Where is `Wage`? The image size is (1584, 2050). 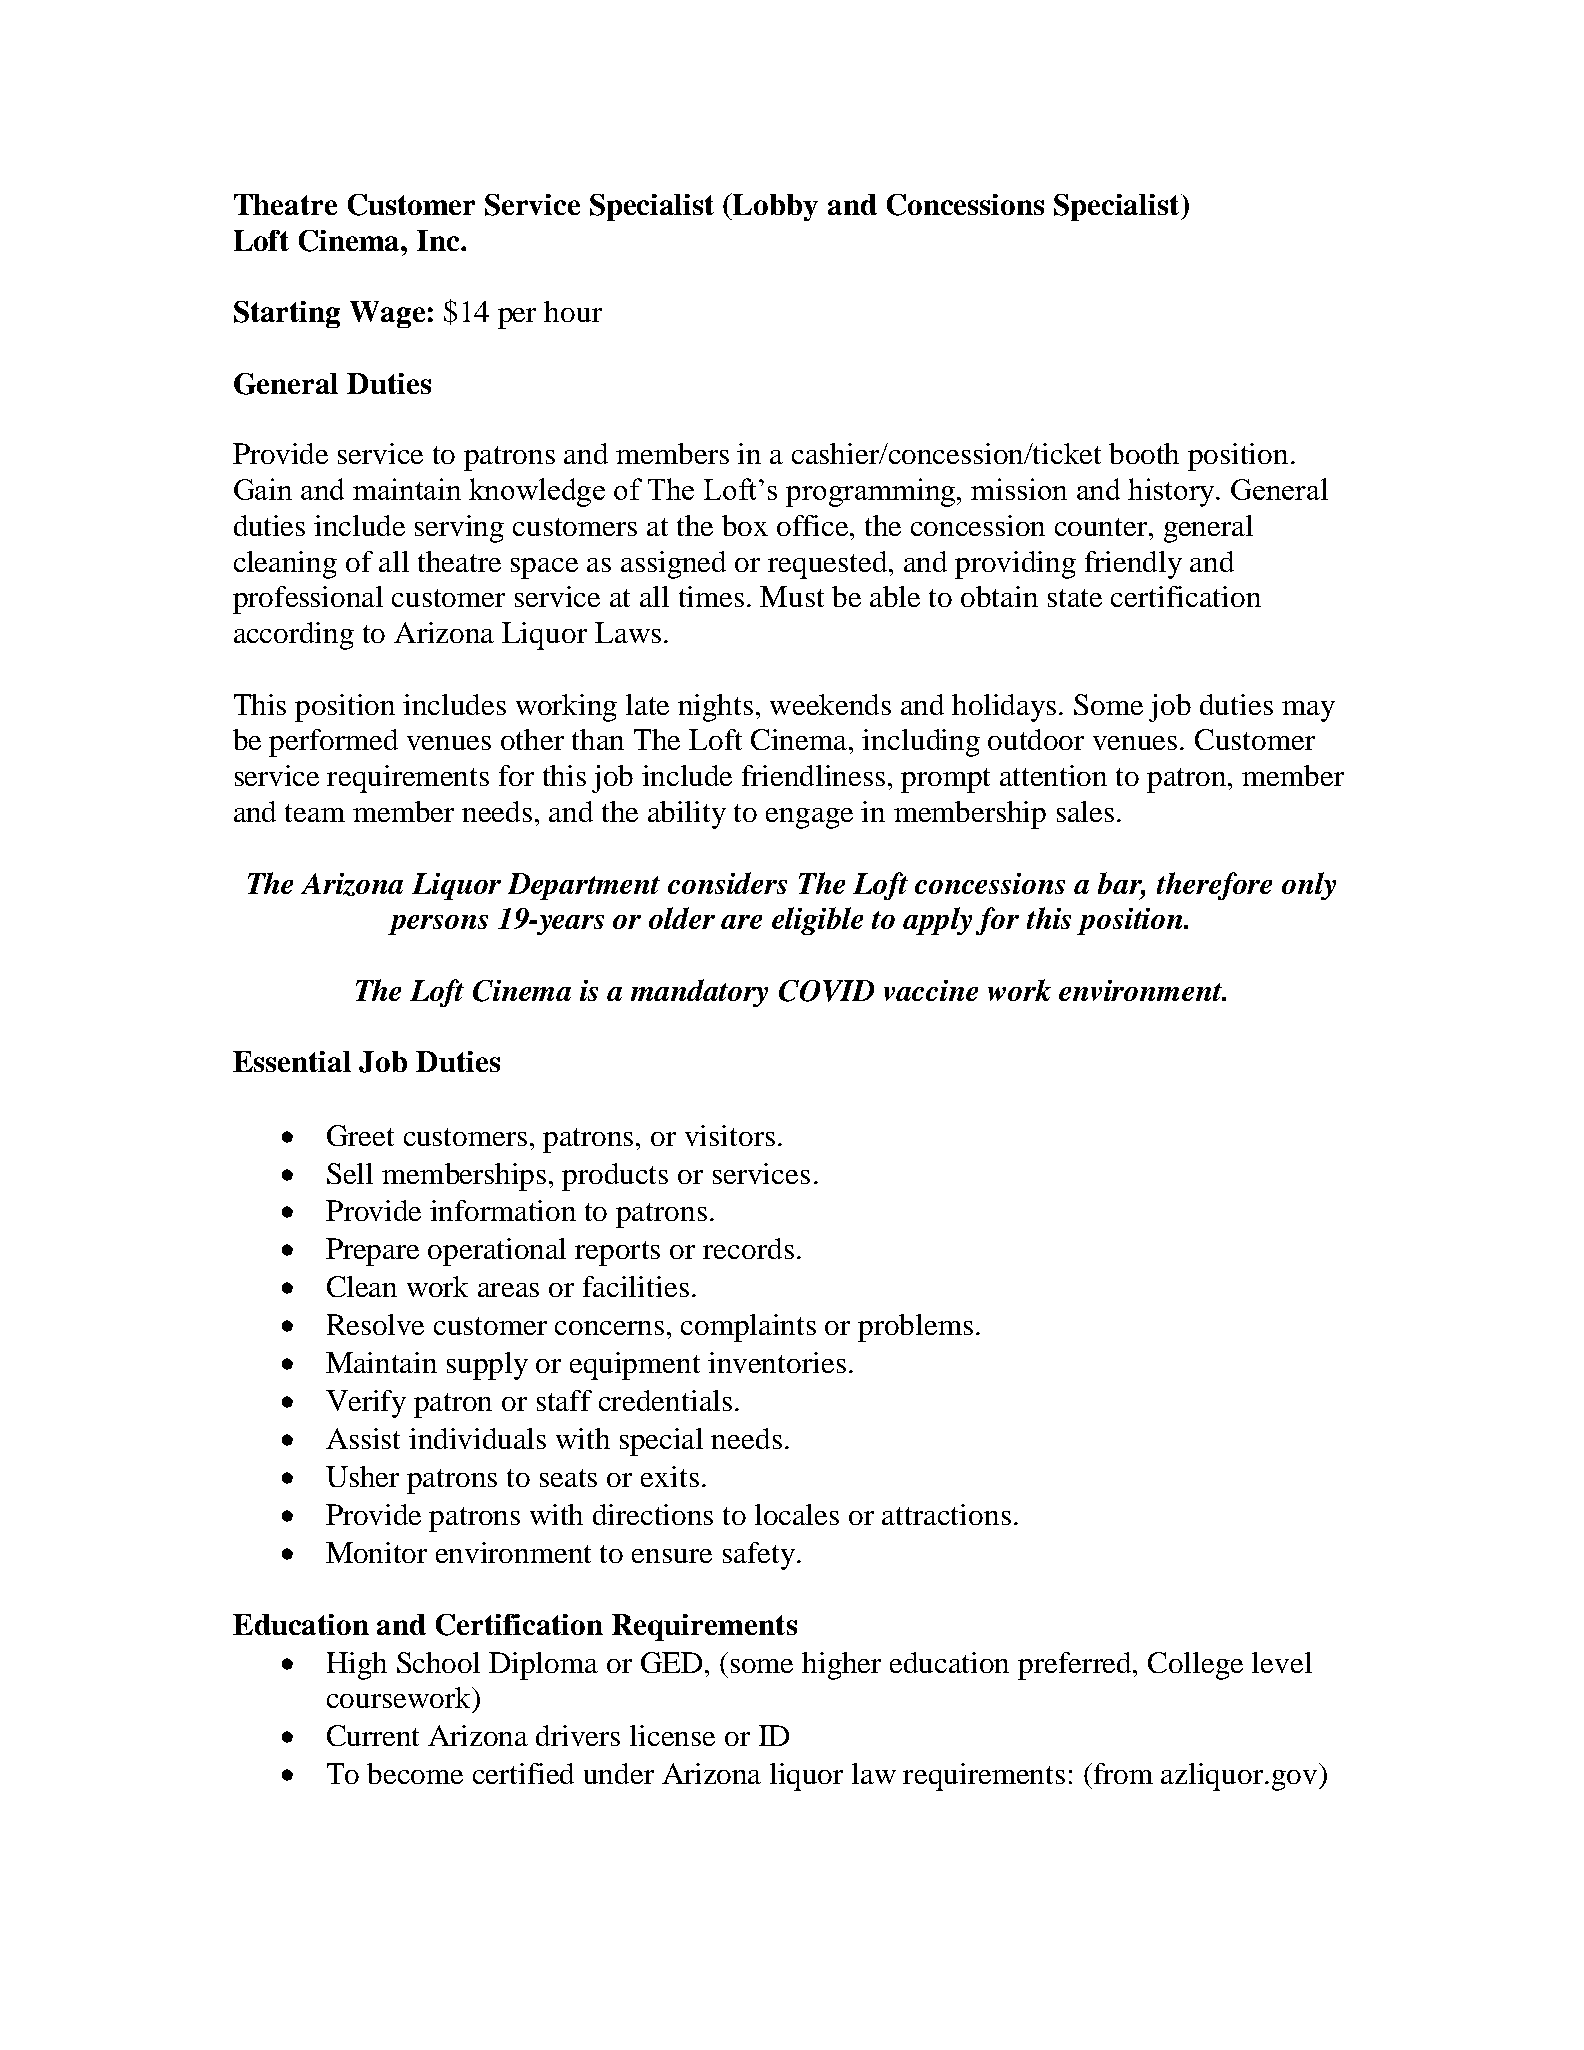 Wage is located at coordinates (387, 314).
